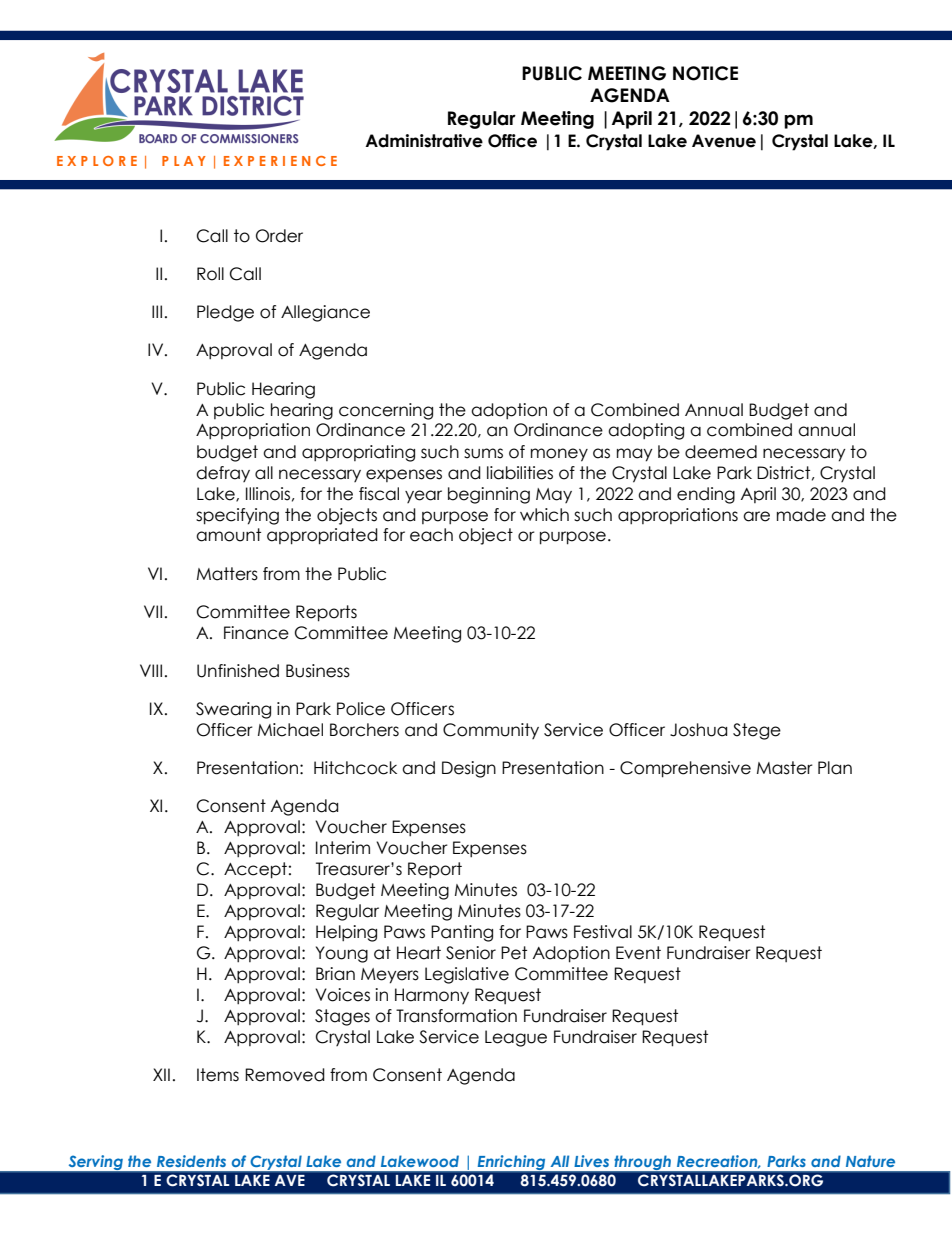 The height and width of the screenshot is (1233, 952). What do you see at coordinates (870, 1161) in the screenshot?
I see `Nature` at bounding box center [870, 1161].
